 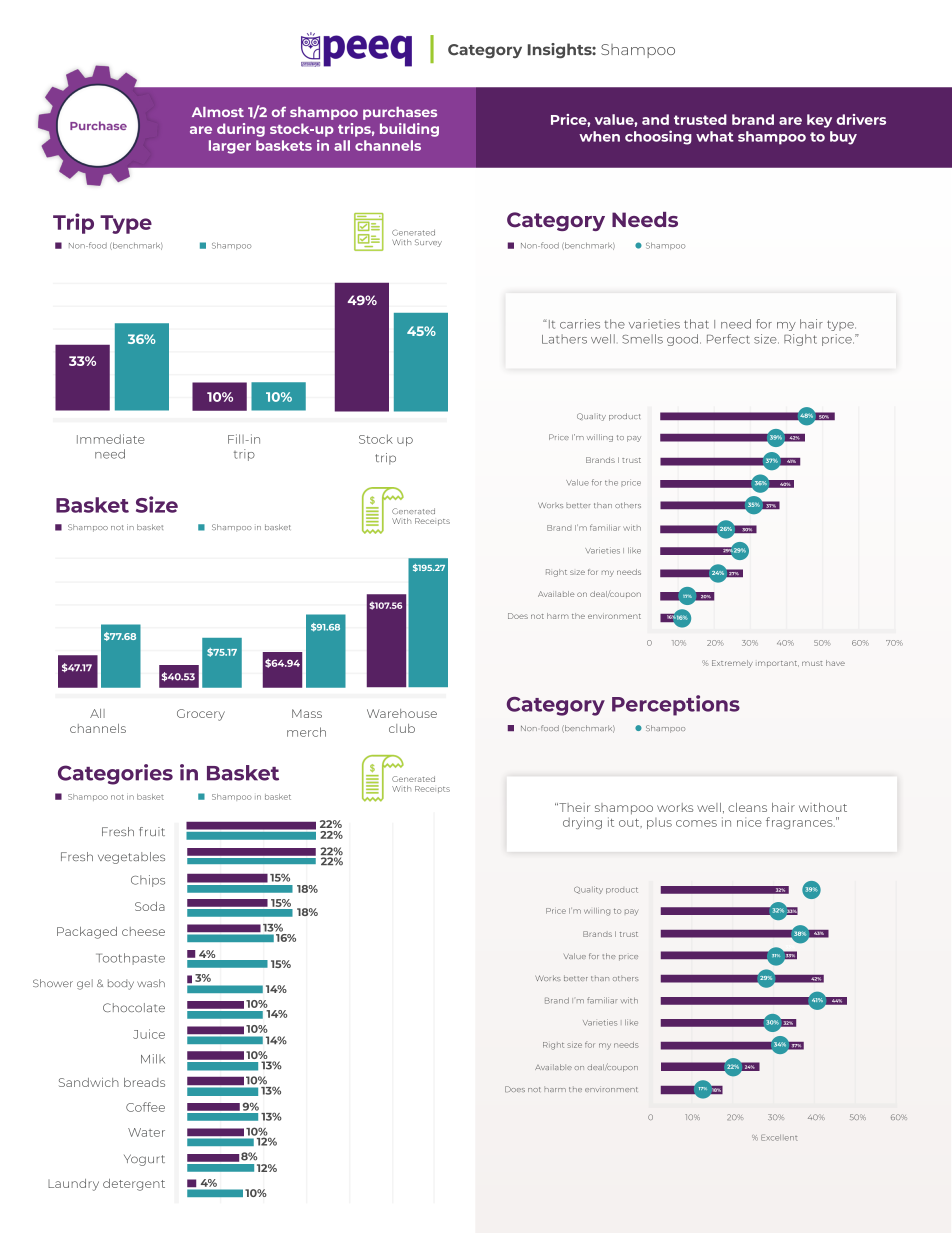 I want to click on Warehouse, so click(x=402, y=713).
